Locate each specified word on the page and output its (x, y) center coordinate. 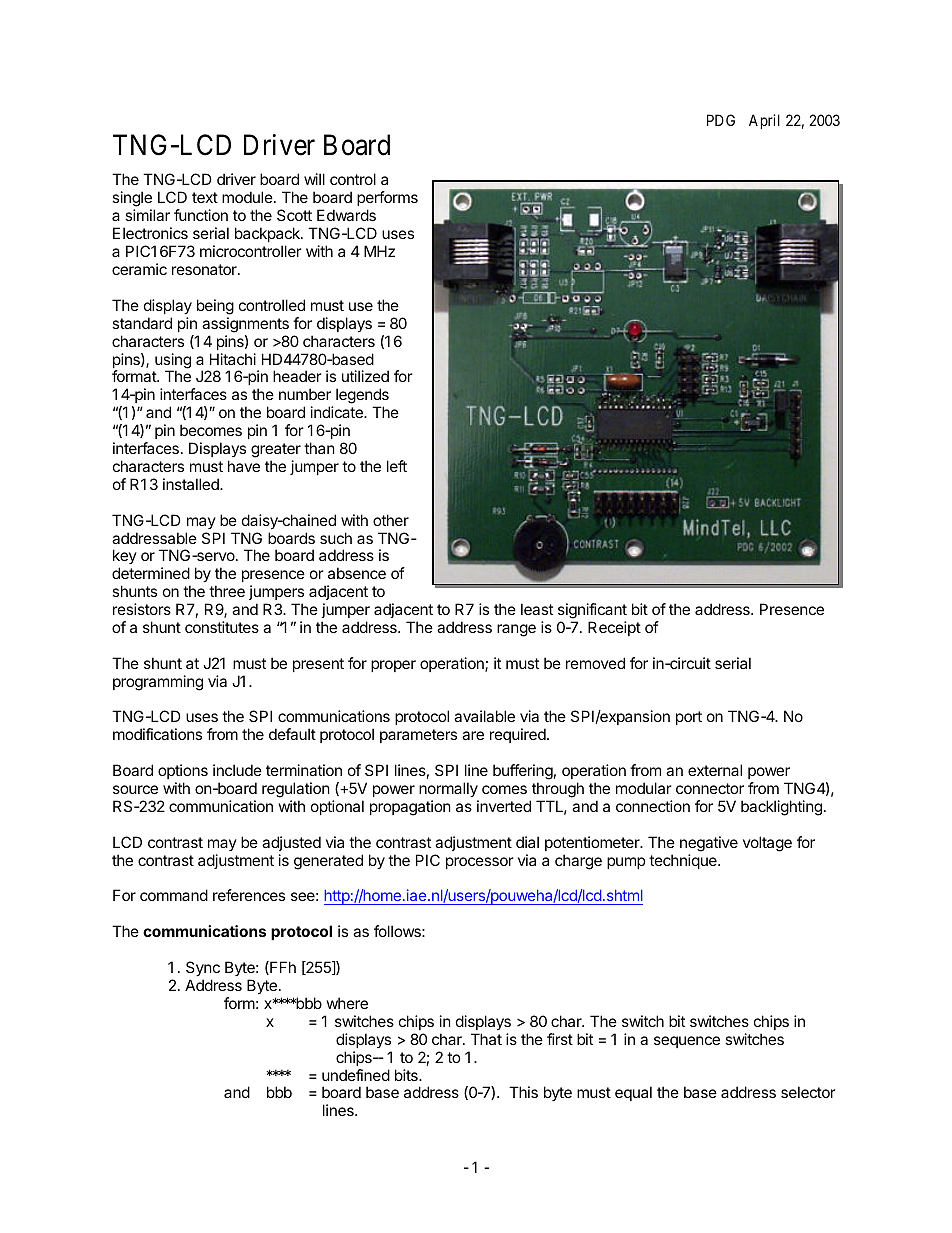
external (715, 770)
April (764, 121)
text (205, 197)
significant (592, 611)
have (244, 466)
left (397, 466)
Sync (203, 968)
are (473, 735)
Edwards (346, 215)
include (237, 770)
